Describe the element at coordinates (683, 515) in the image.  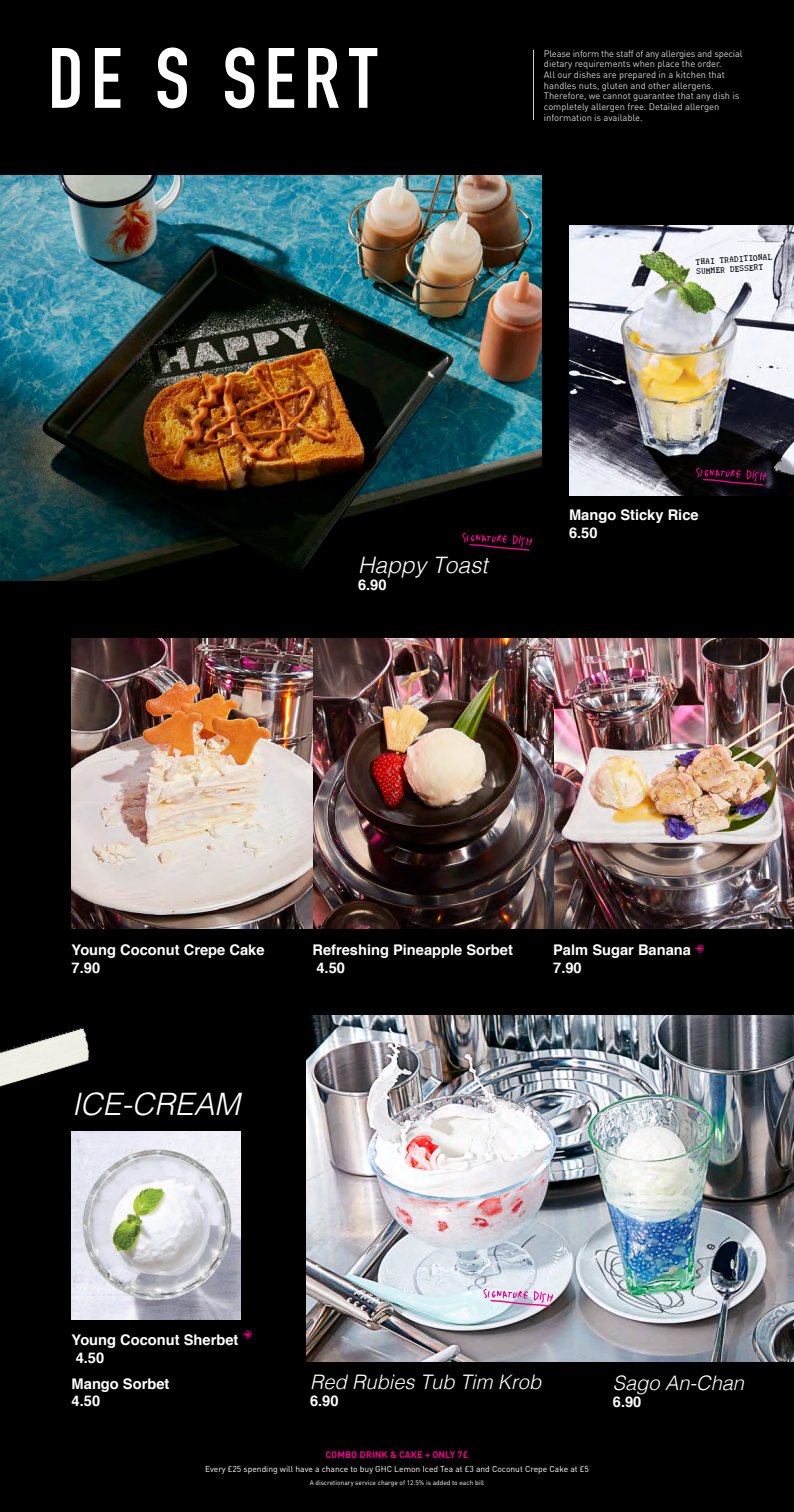
I see `Rice` at that location.
